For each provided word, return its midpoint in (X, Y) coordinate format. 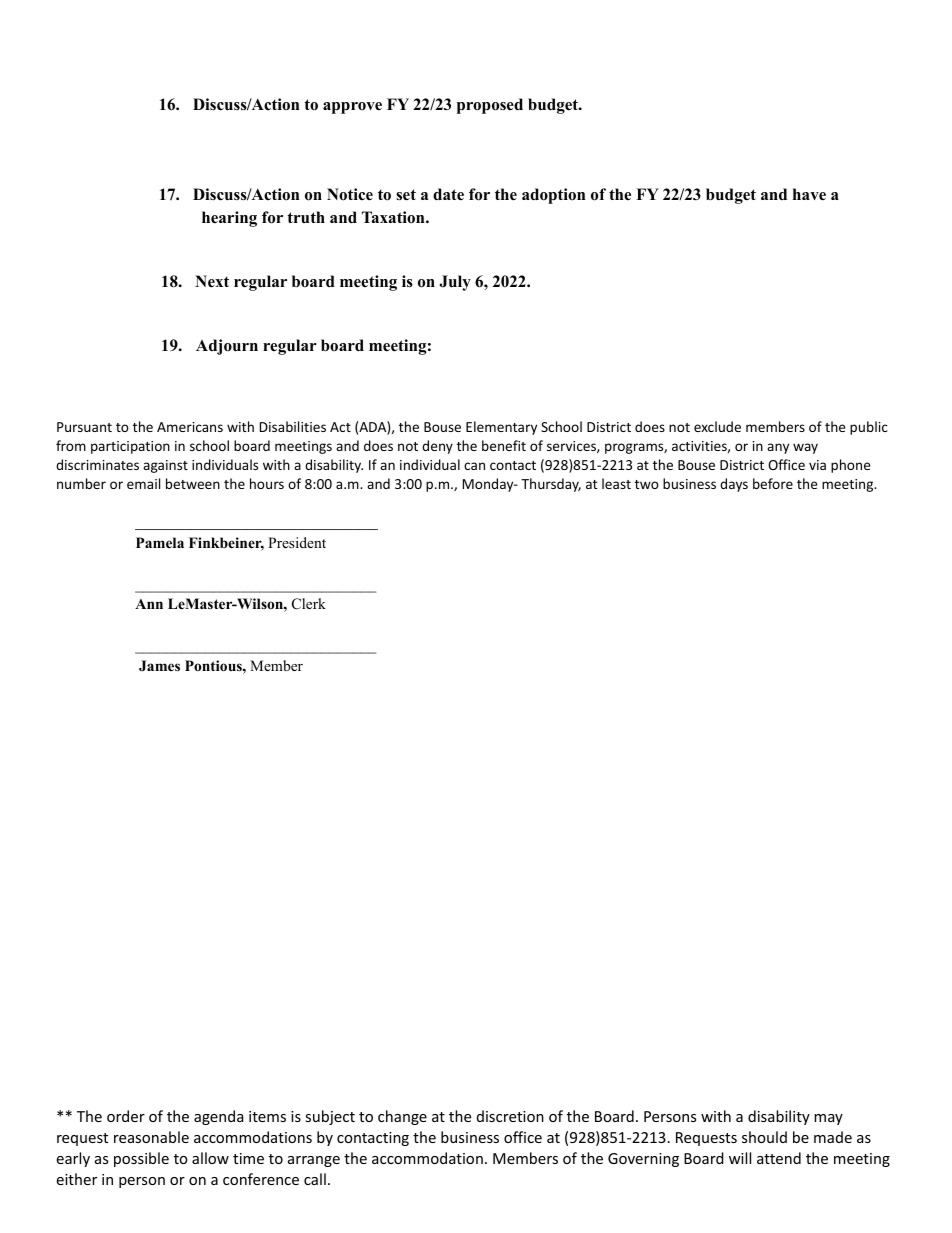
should (764, 1137)
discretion (510, 1116)
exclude (717, 426)
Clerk (309, 604)
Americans (190, 427)
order (126, 1116)
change (402, 1117)
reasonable (151, 1137)
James (159, 666)
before (773, 483)
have (809, 194)
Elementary (501, 428)
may (828, 1119)
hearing (229, 219)
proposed (490, 106)
